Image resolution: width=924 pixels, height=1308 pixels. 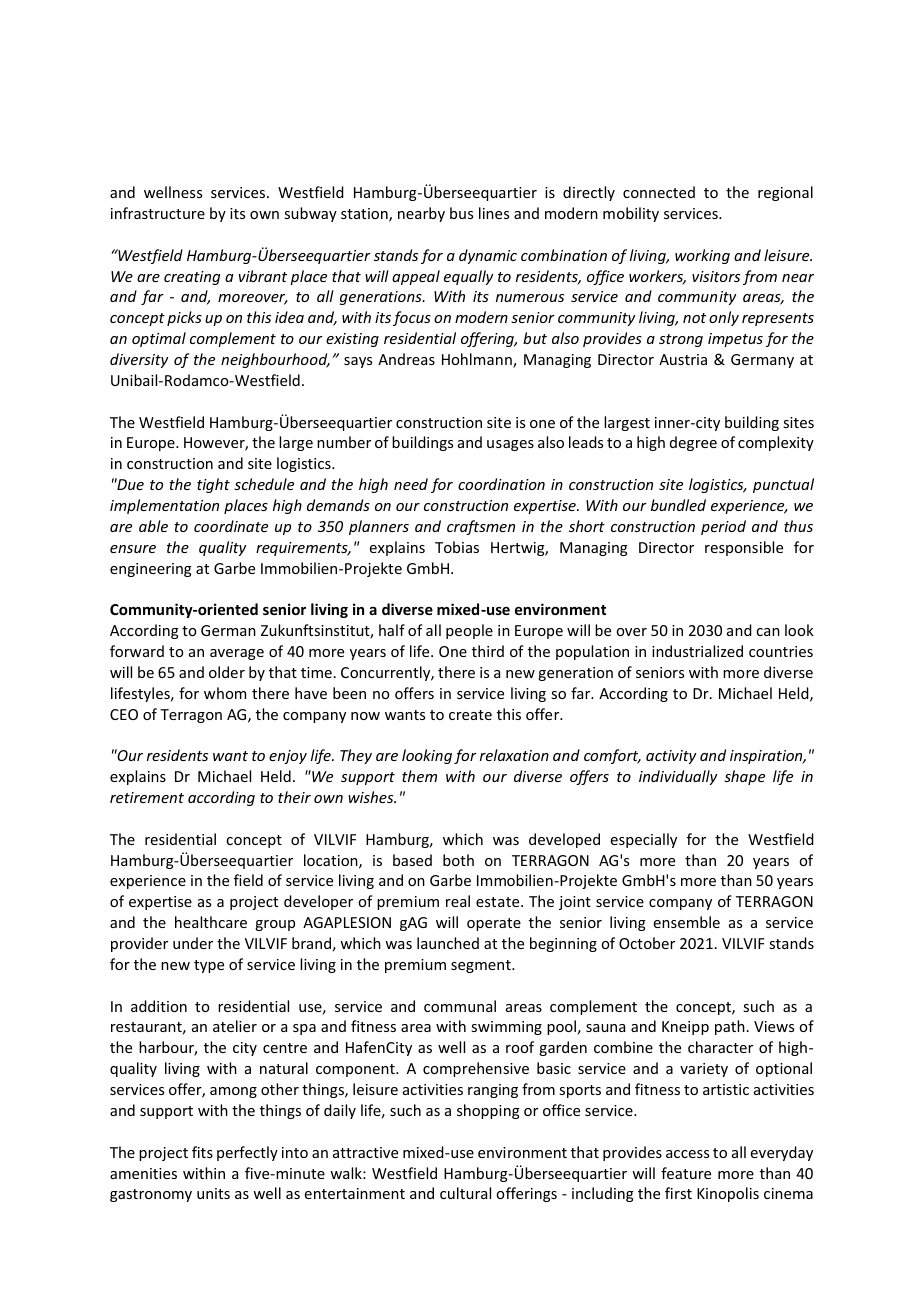 What do you see at coordinates (470, 715) in the screenshot?
I see `create` at bounding box center [470, 715].
